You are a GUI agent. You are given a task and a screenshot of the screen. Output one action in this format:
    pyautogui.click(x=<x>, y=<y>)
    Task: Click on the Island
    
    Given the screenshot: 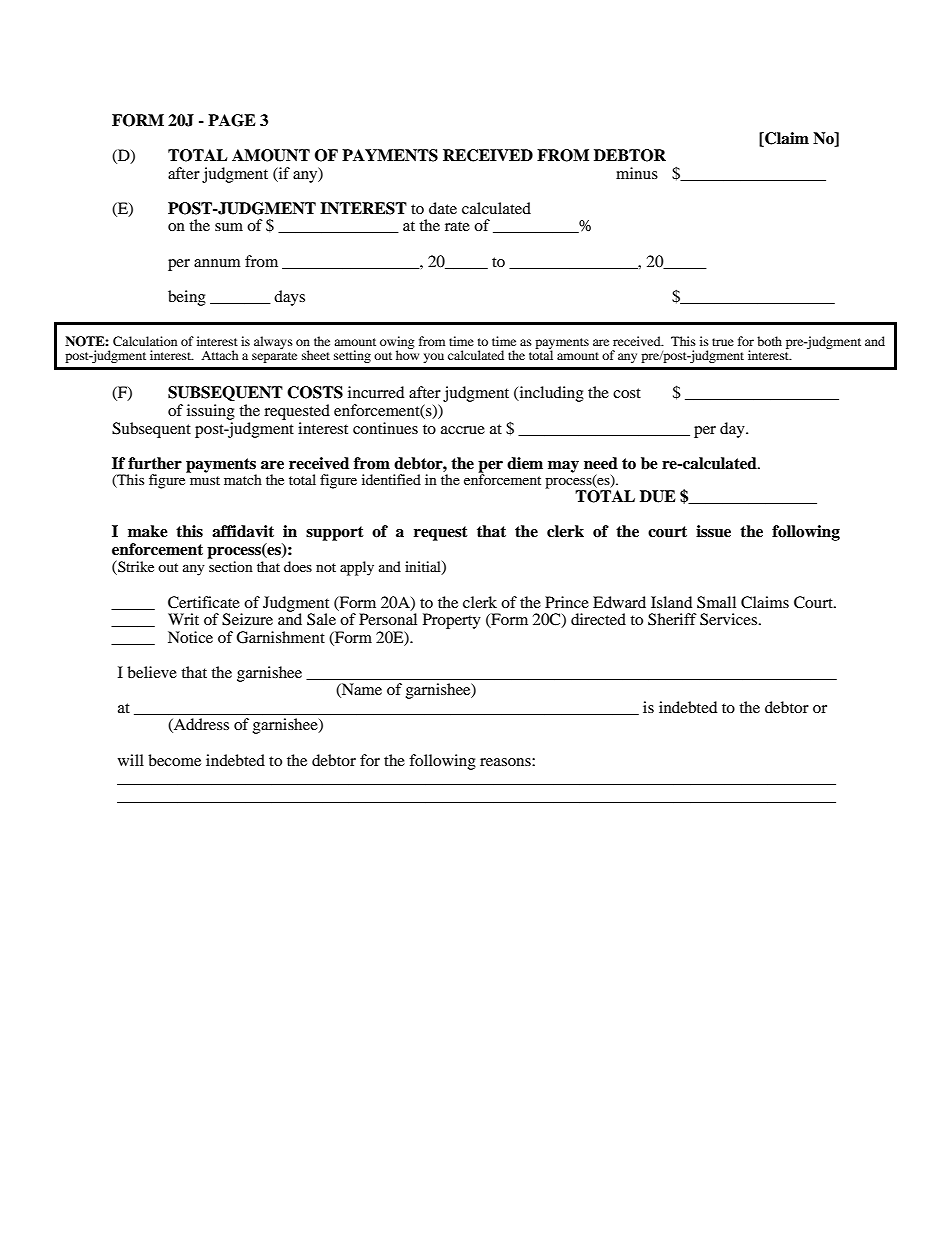 What is the action you would take?
    pyautogui.click(x=671, y=602)
